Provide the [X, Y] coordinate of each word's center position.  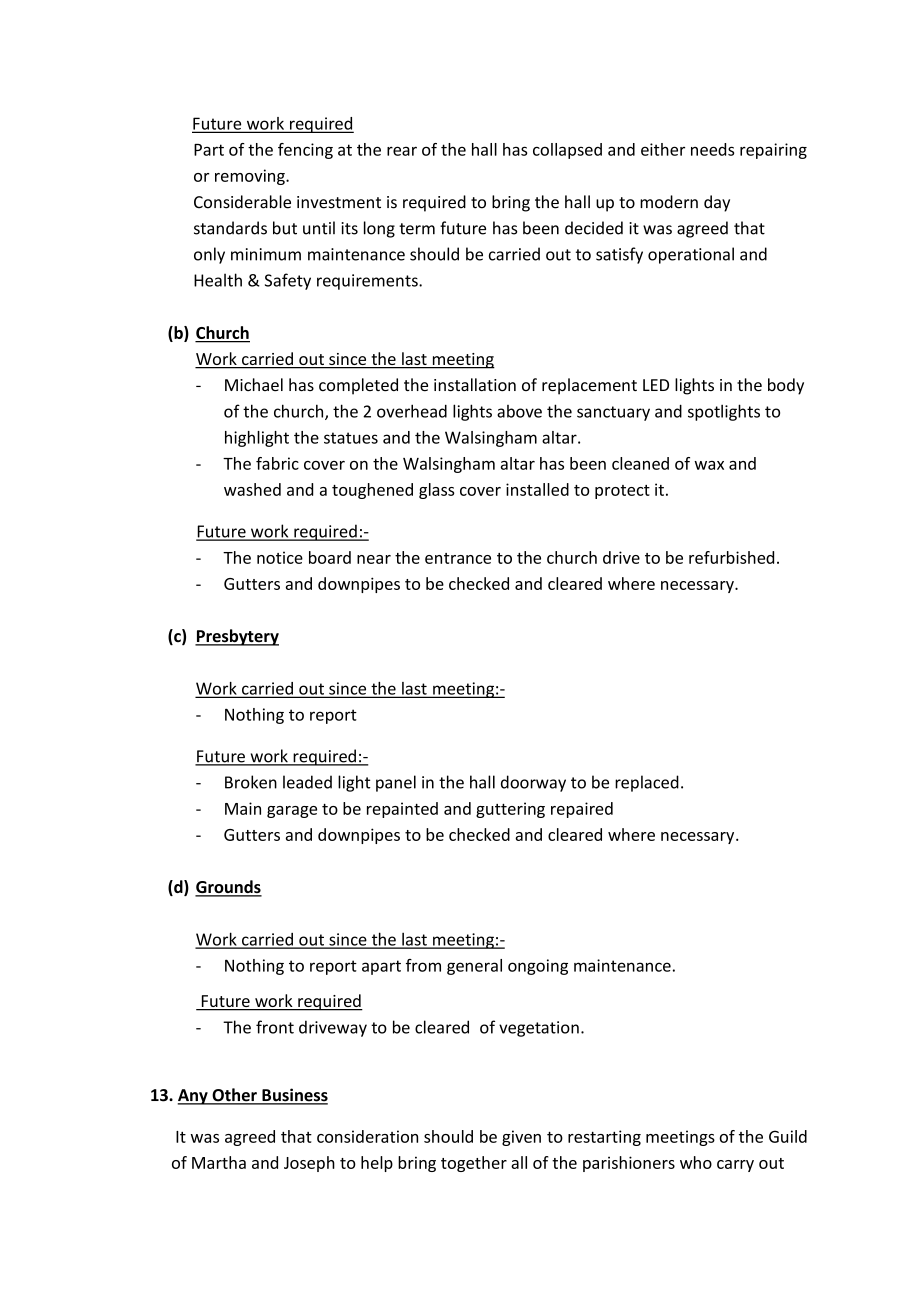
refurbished [731, 557]
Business [294, 1096]
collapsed [567, 151]
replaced [647, 783]
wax [709, 465]
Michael [254, 385]
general [474, 967]
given [521, 1138]
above [519, 411]
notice [280, 557]
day [717, 203]
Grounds [228, 888]
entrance [458, 558]
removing [251, 177]
